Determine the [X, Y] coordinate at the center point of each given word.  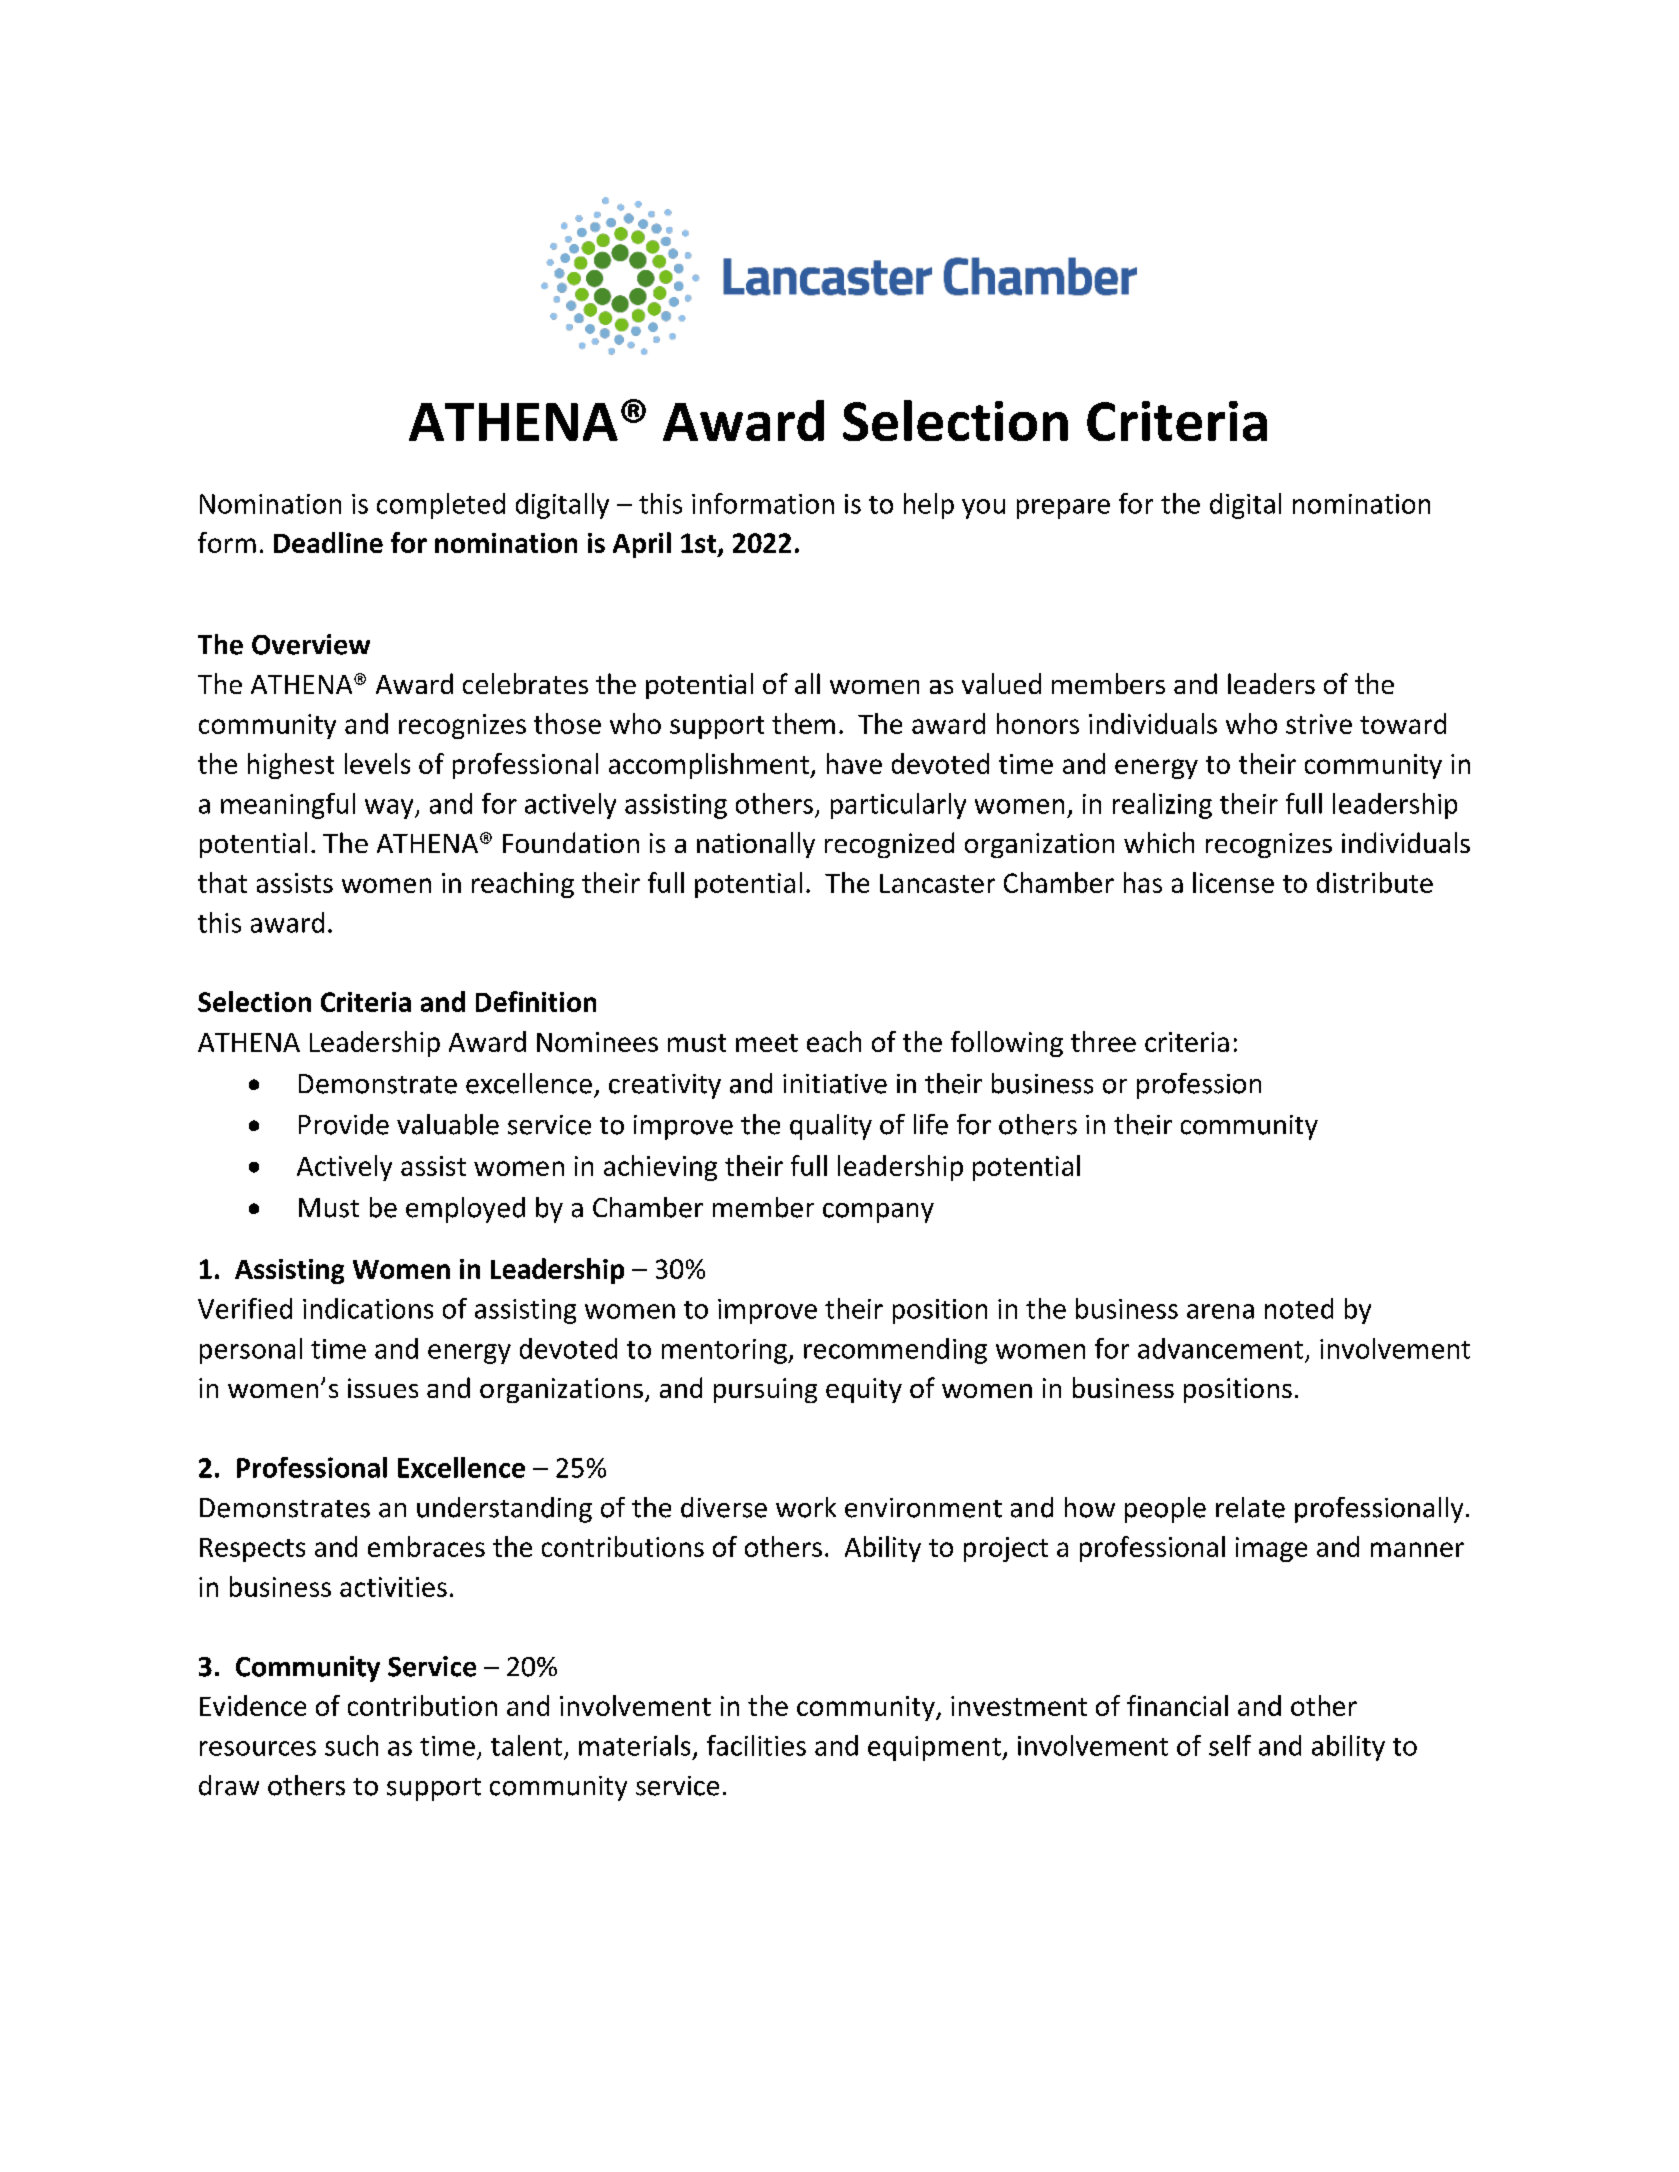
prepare [1063, 509]
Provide [344, 1124]
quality [831, 1127]
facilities [756, 1745]
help [929, 506]
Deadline [328, 542]
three [1103, 1041]
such [351, 1745]
